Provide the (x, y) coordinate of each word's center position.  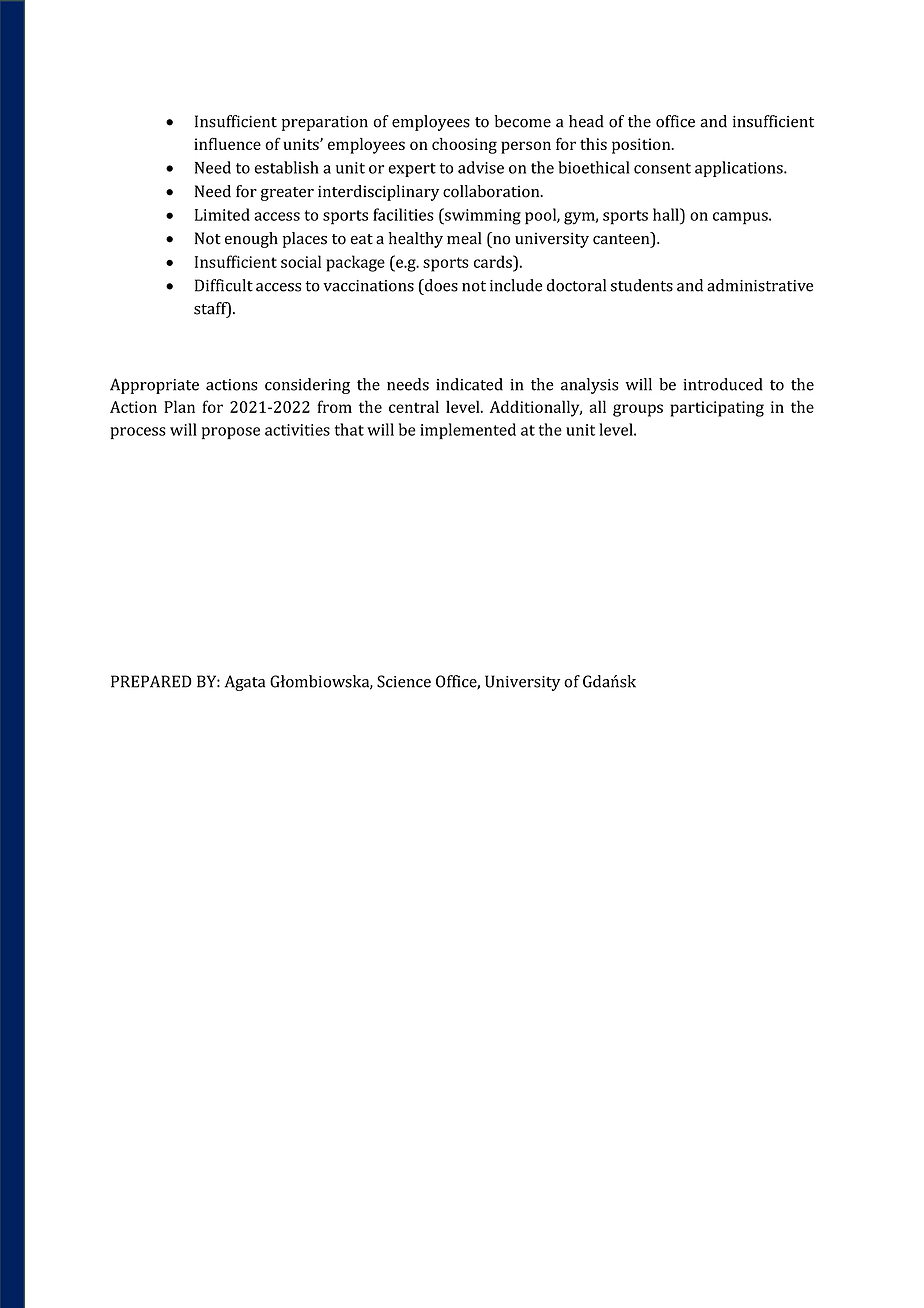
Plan (179, 406)
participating (717, 409)
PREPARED (151, 681)
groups (638, 410)
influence (227, 143)
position (642, 146)
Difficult (224, 285)
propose (231, 433)
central (414, 406)
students (642, 285)
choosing (464, 146)
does (440, 285)
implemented (468, 431)
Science (404, 681)
